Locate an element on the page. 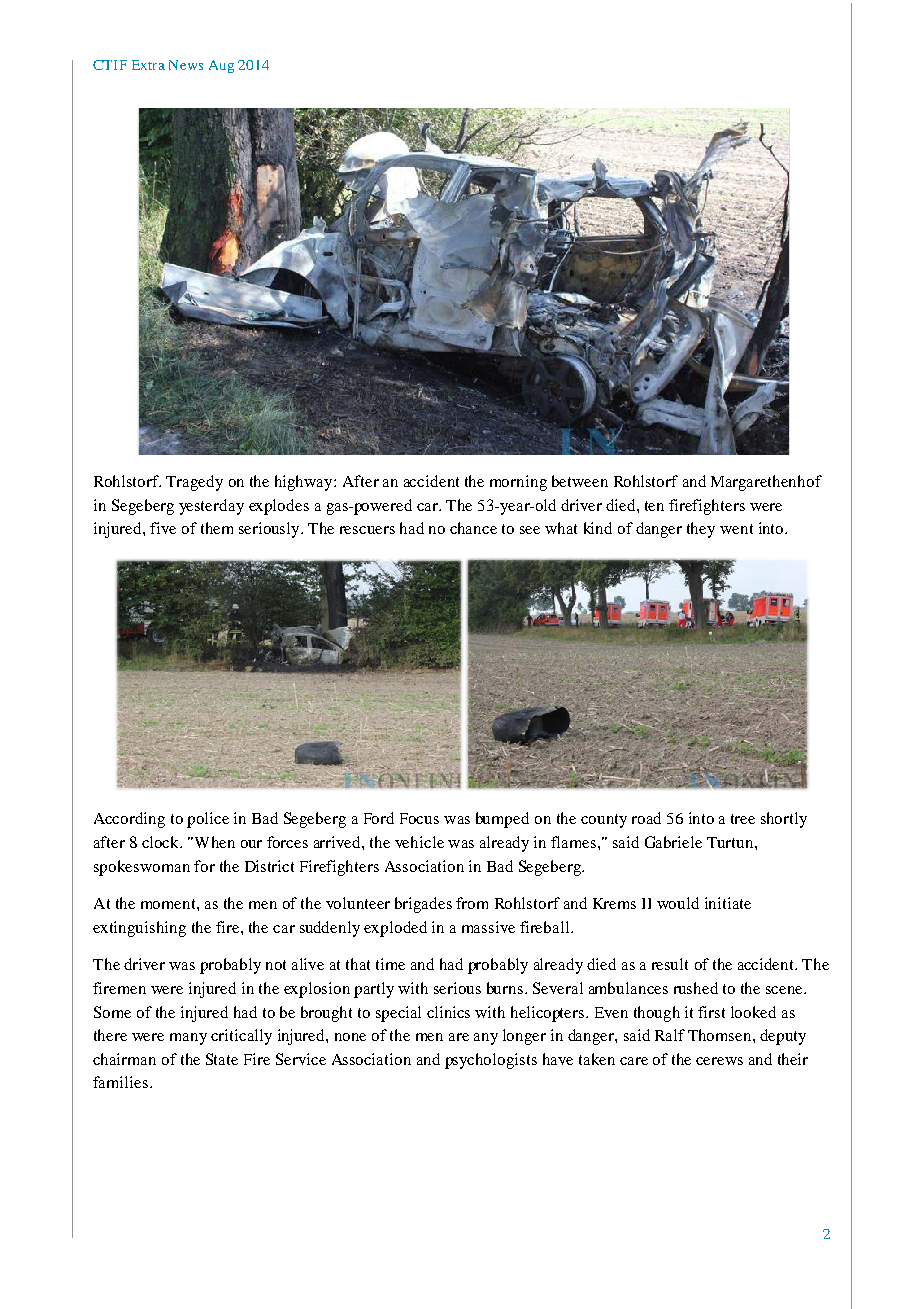 This document has width=924, height=1309. chance is located at coordinates (473, 528).
